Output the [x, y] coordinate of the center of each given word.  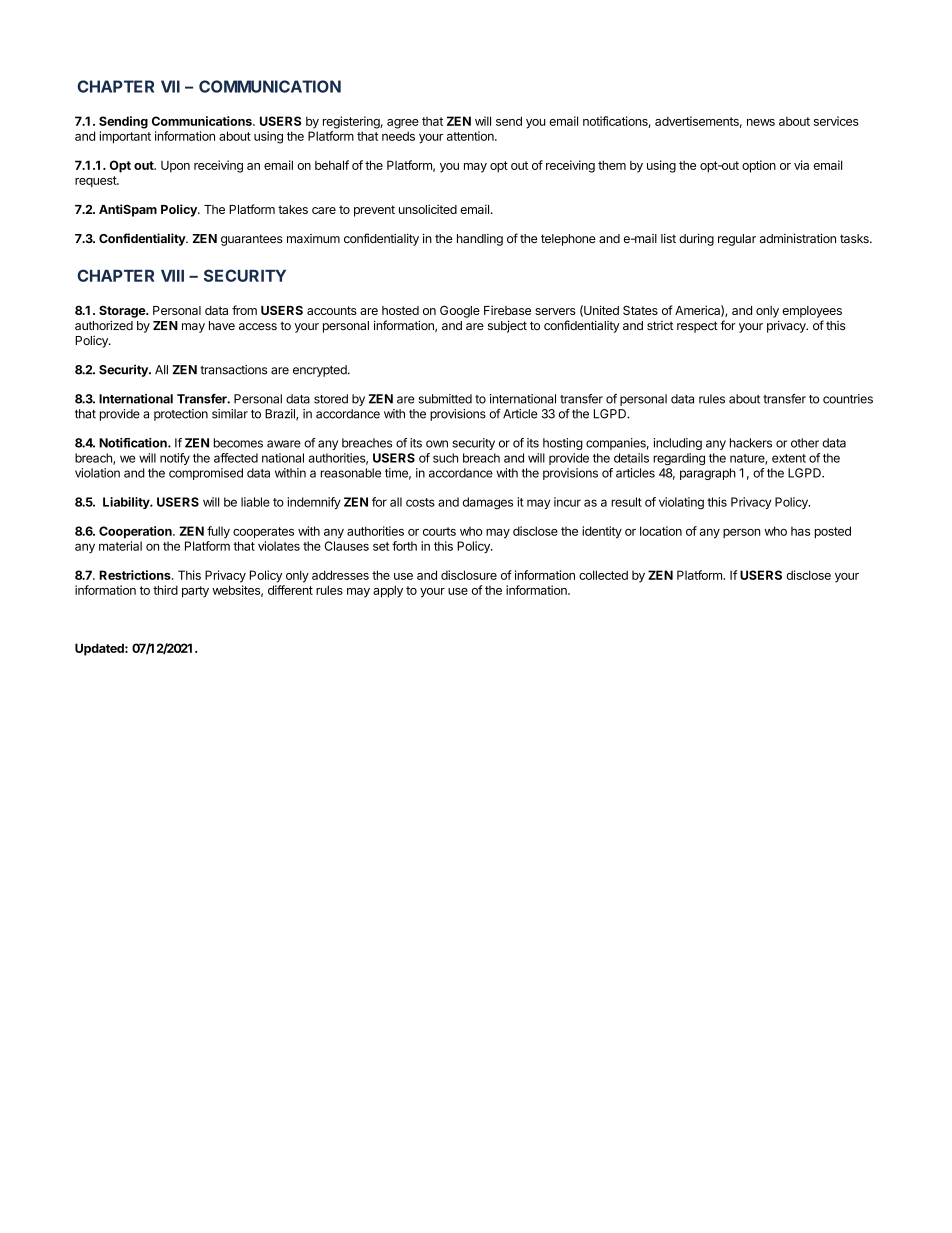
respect [697, 327]
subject [507, 326]
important [125, 137]
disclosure [469, 575]
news [761, 122]
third [165, 590]
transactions [233, 370]
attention [471, 136]
